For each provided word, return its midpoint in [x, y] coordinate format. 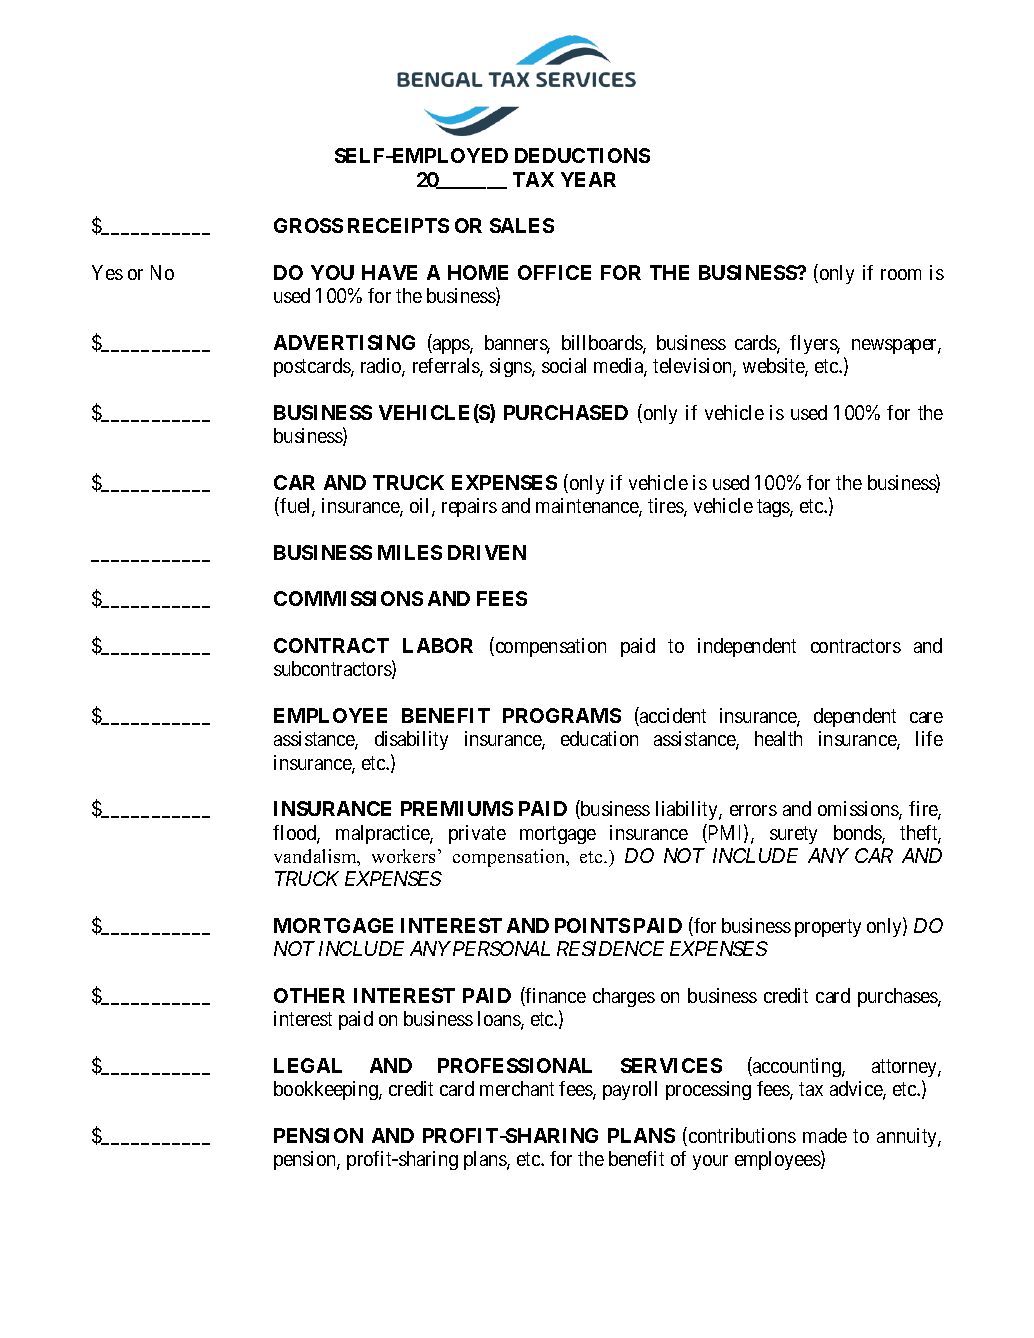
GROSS [308, 225]
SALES [522, 225]
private [477, 834]
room [901, 274]
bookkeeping [327, 1090]
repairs [469, 507]
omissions [859, 810]
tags [774, 508]
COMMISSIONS [348, 598]
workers [403, 856]
